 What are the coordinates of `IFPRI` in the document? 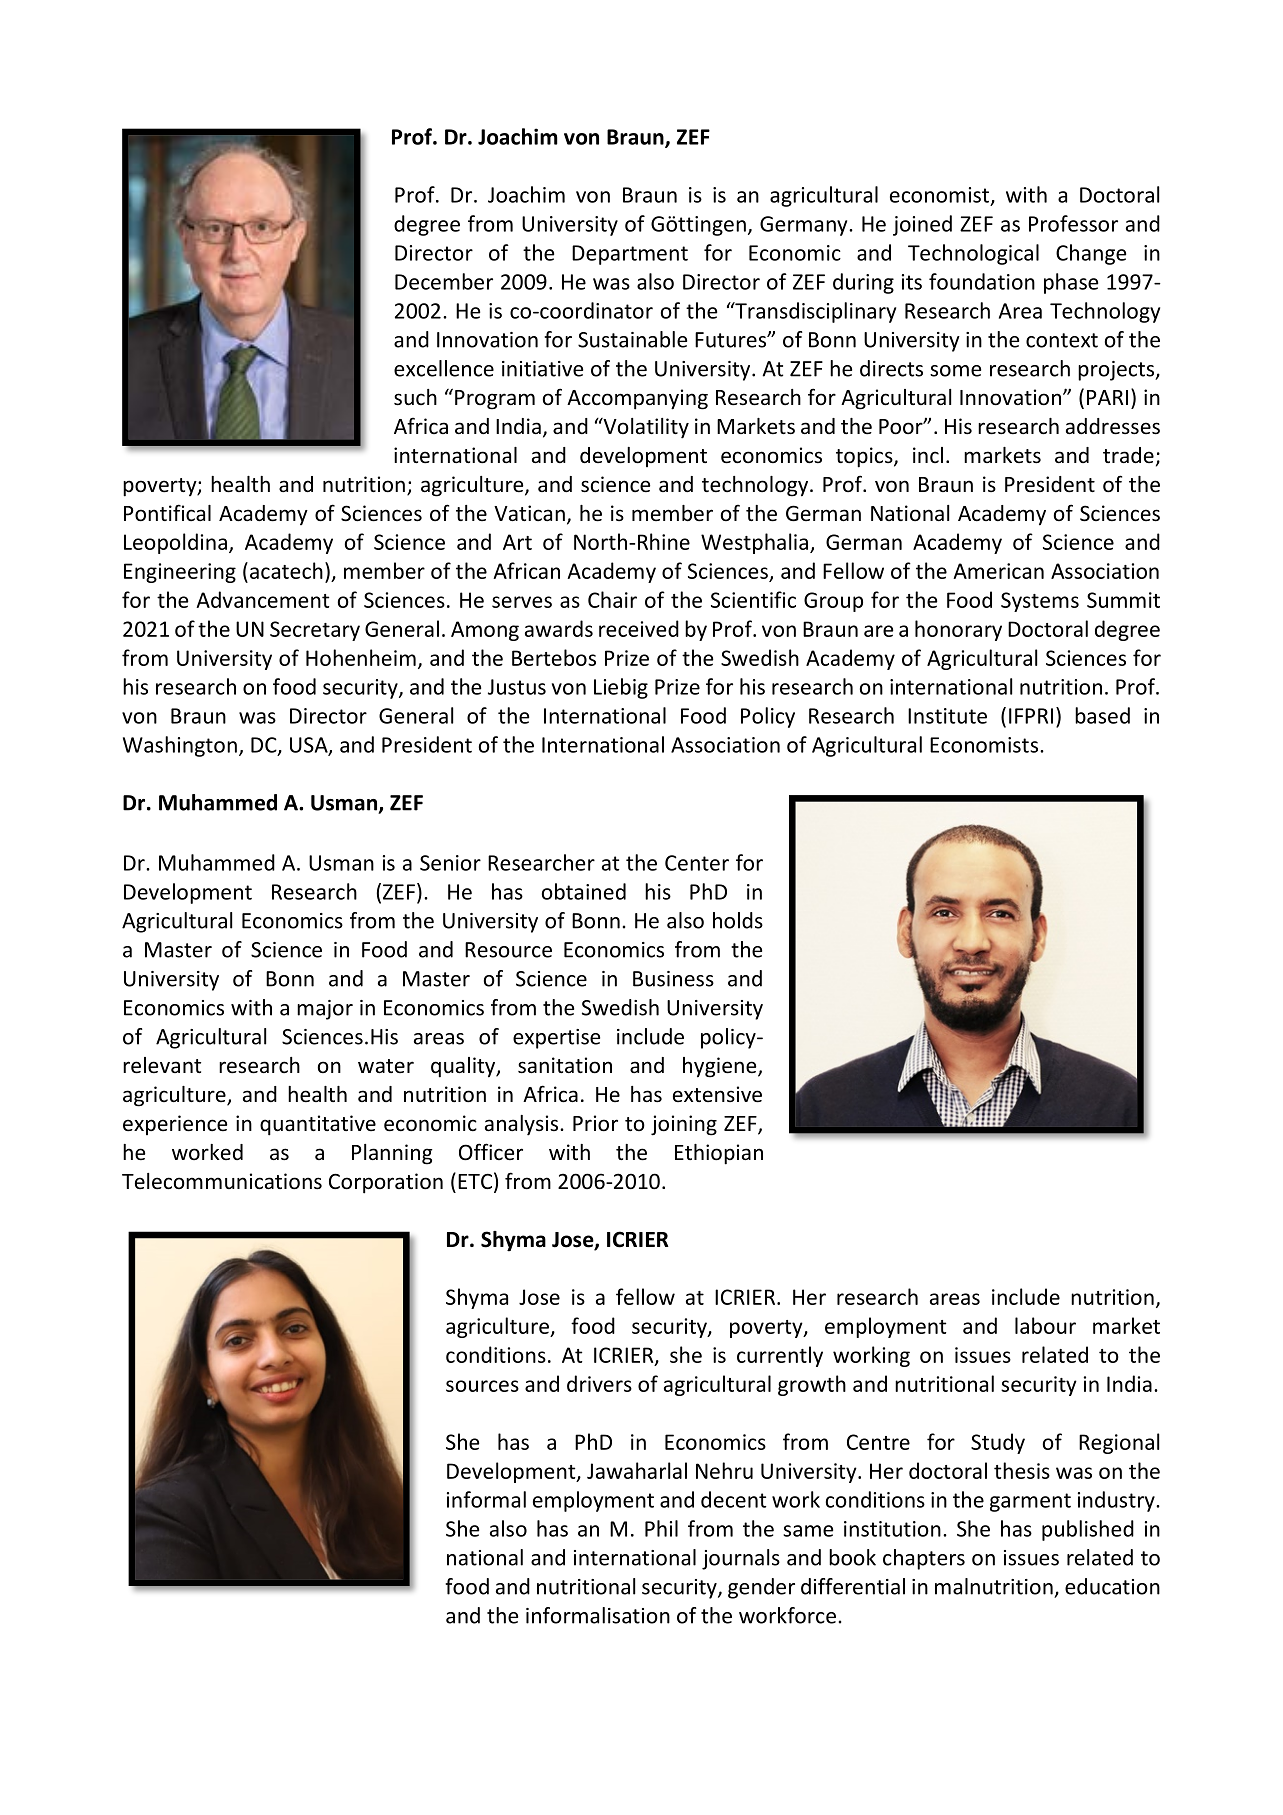 It's located at (1031, 716).
